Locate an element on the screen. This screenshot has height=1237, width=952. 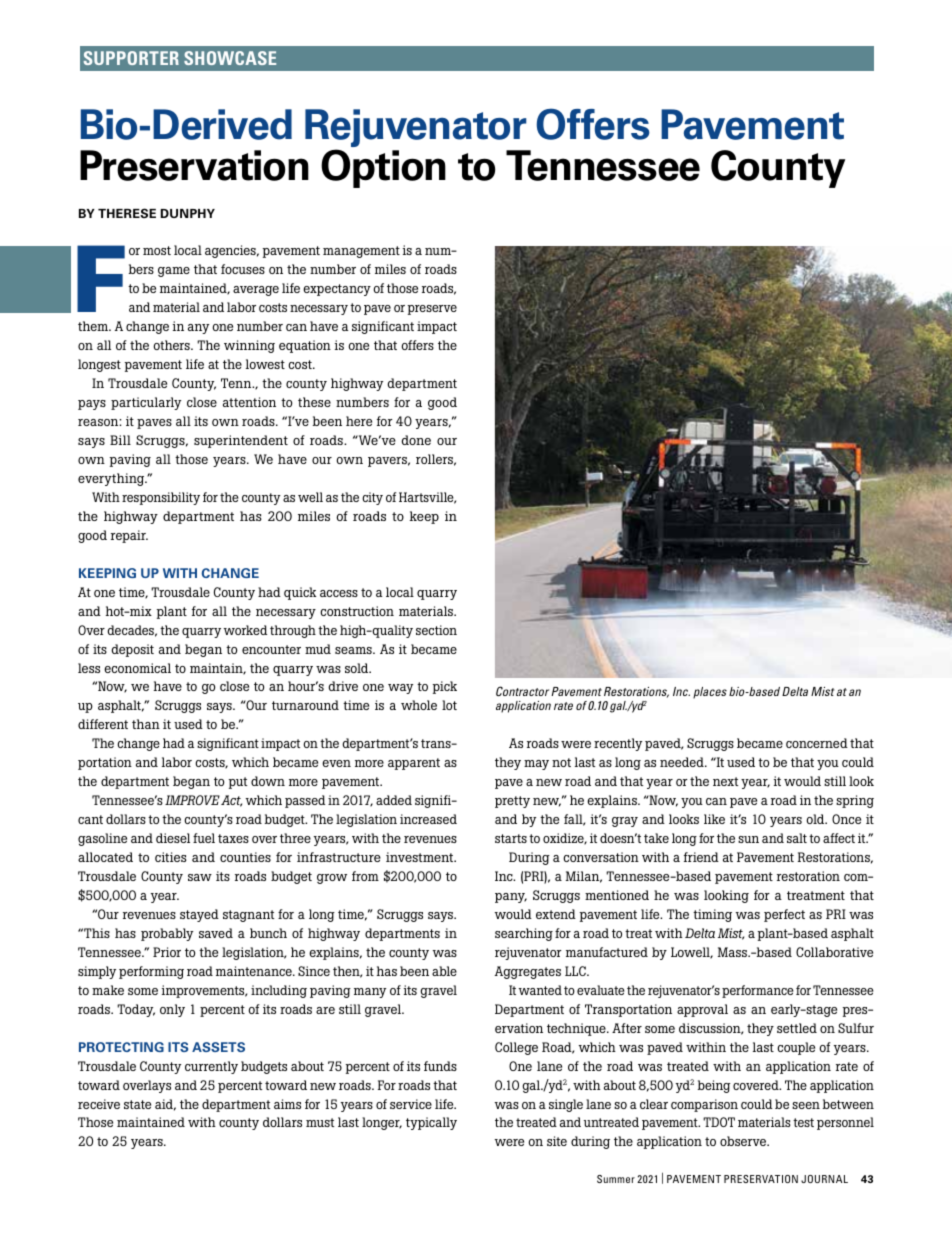
places is located at coordinates (710, 693).
